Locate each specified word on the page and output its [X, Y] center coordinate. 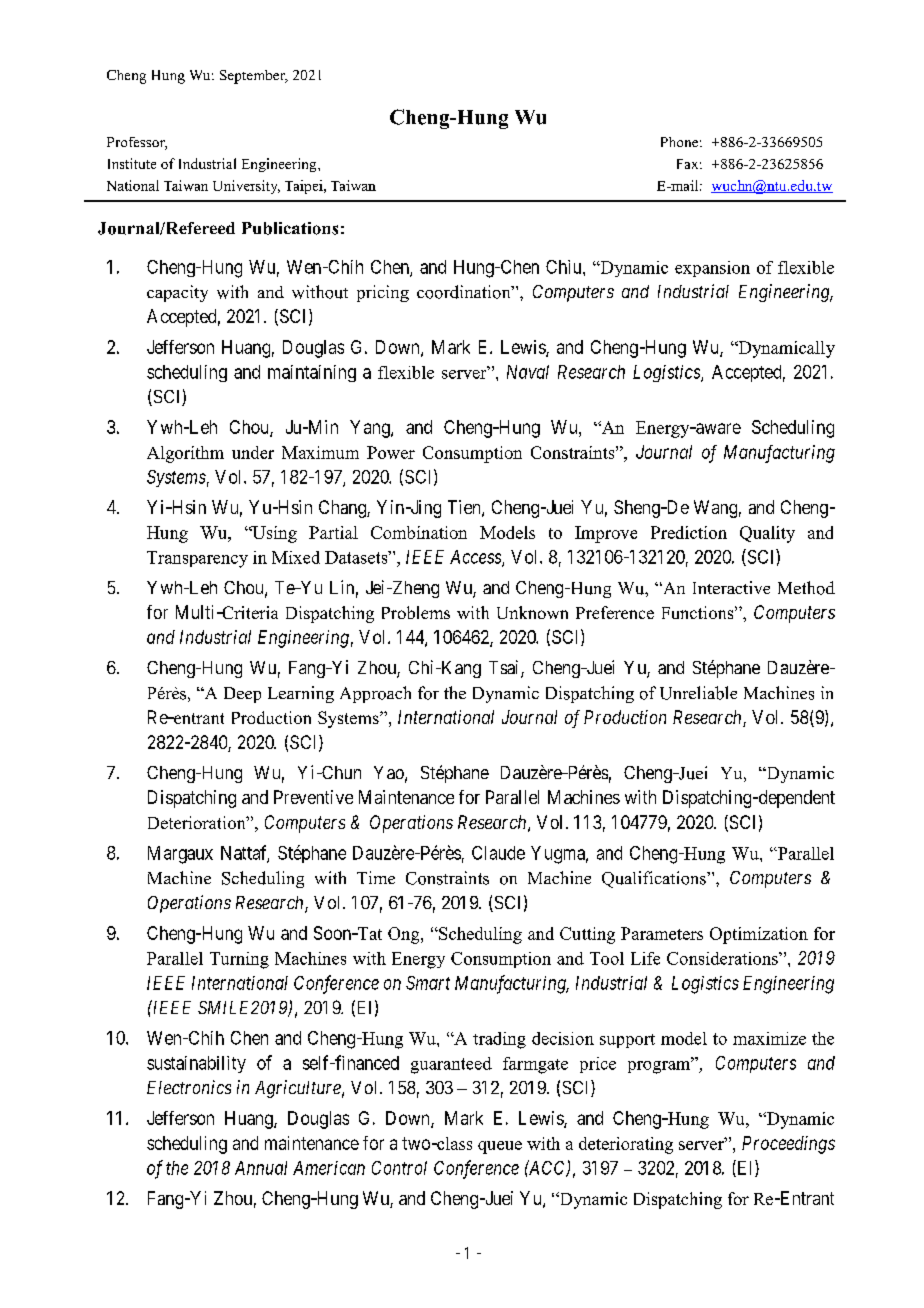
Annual [261, 1168]
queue [500, 1147]
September [253, 77]
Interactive [731, 587]
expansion [712, 269]
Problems [416, 612]
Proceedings [788, 1145]
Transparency [197, 559]
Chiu [565, 267]
